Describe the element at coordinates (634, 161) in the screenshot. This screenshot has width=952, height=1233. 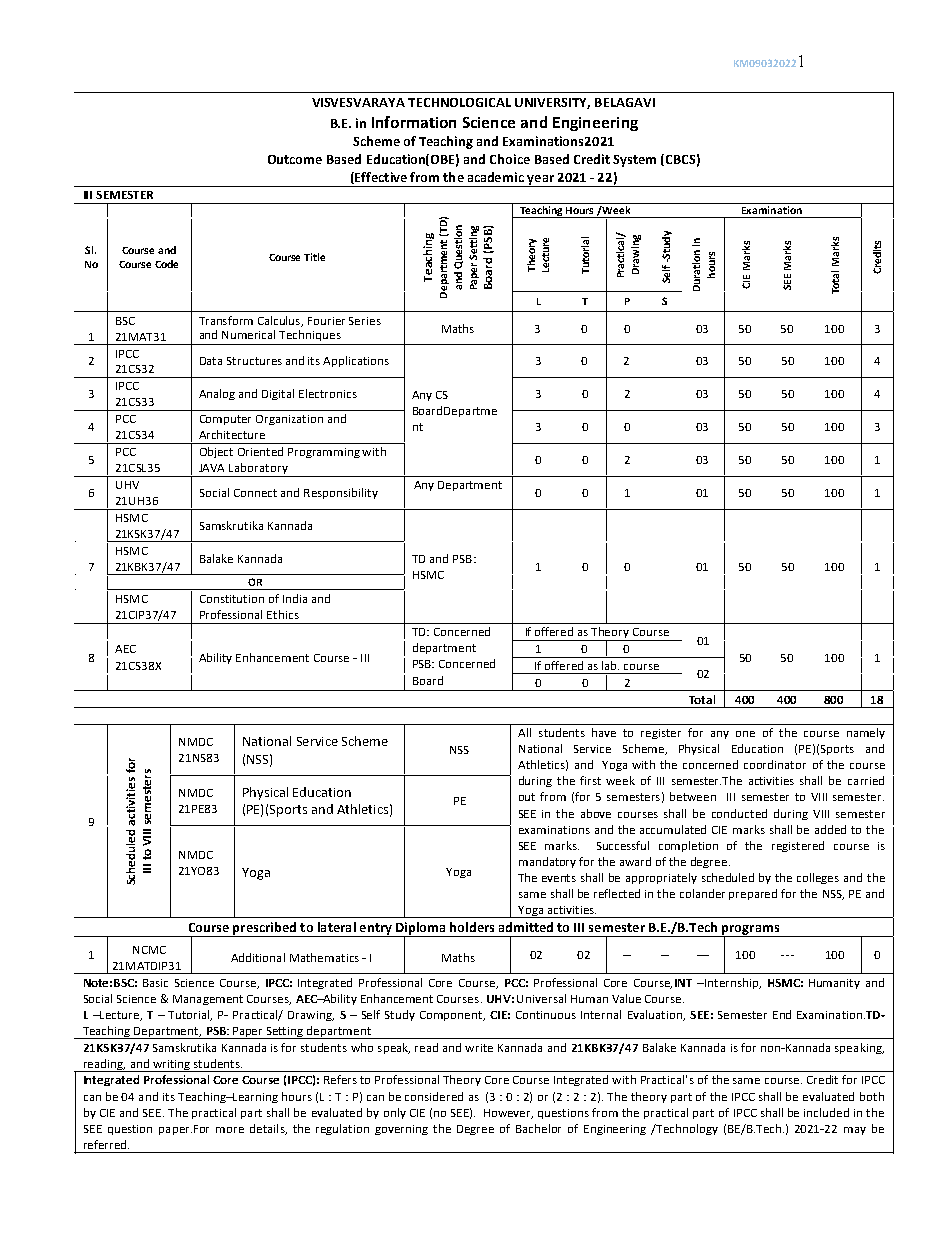
I see `System` at that location.
